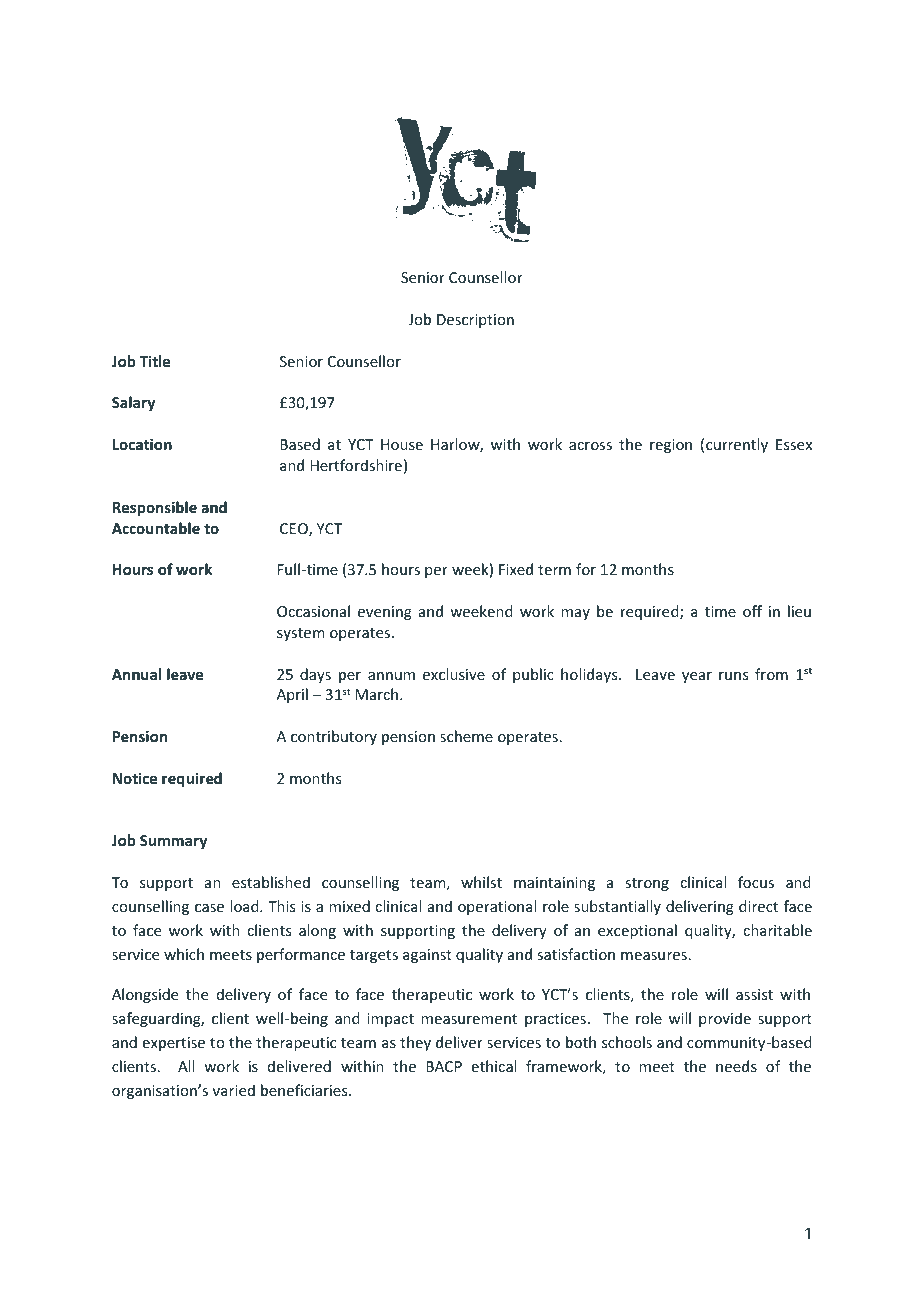  I want to click on Fixed, so click(516, 569).
